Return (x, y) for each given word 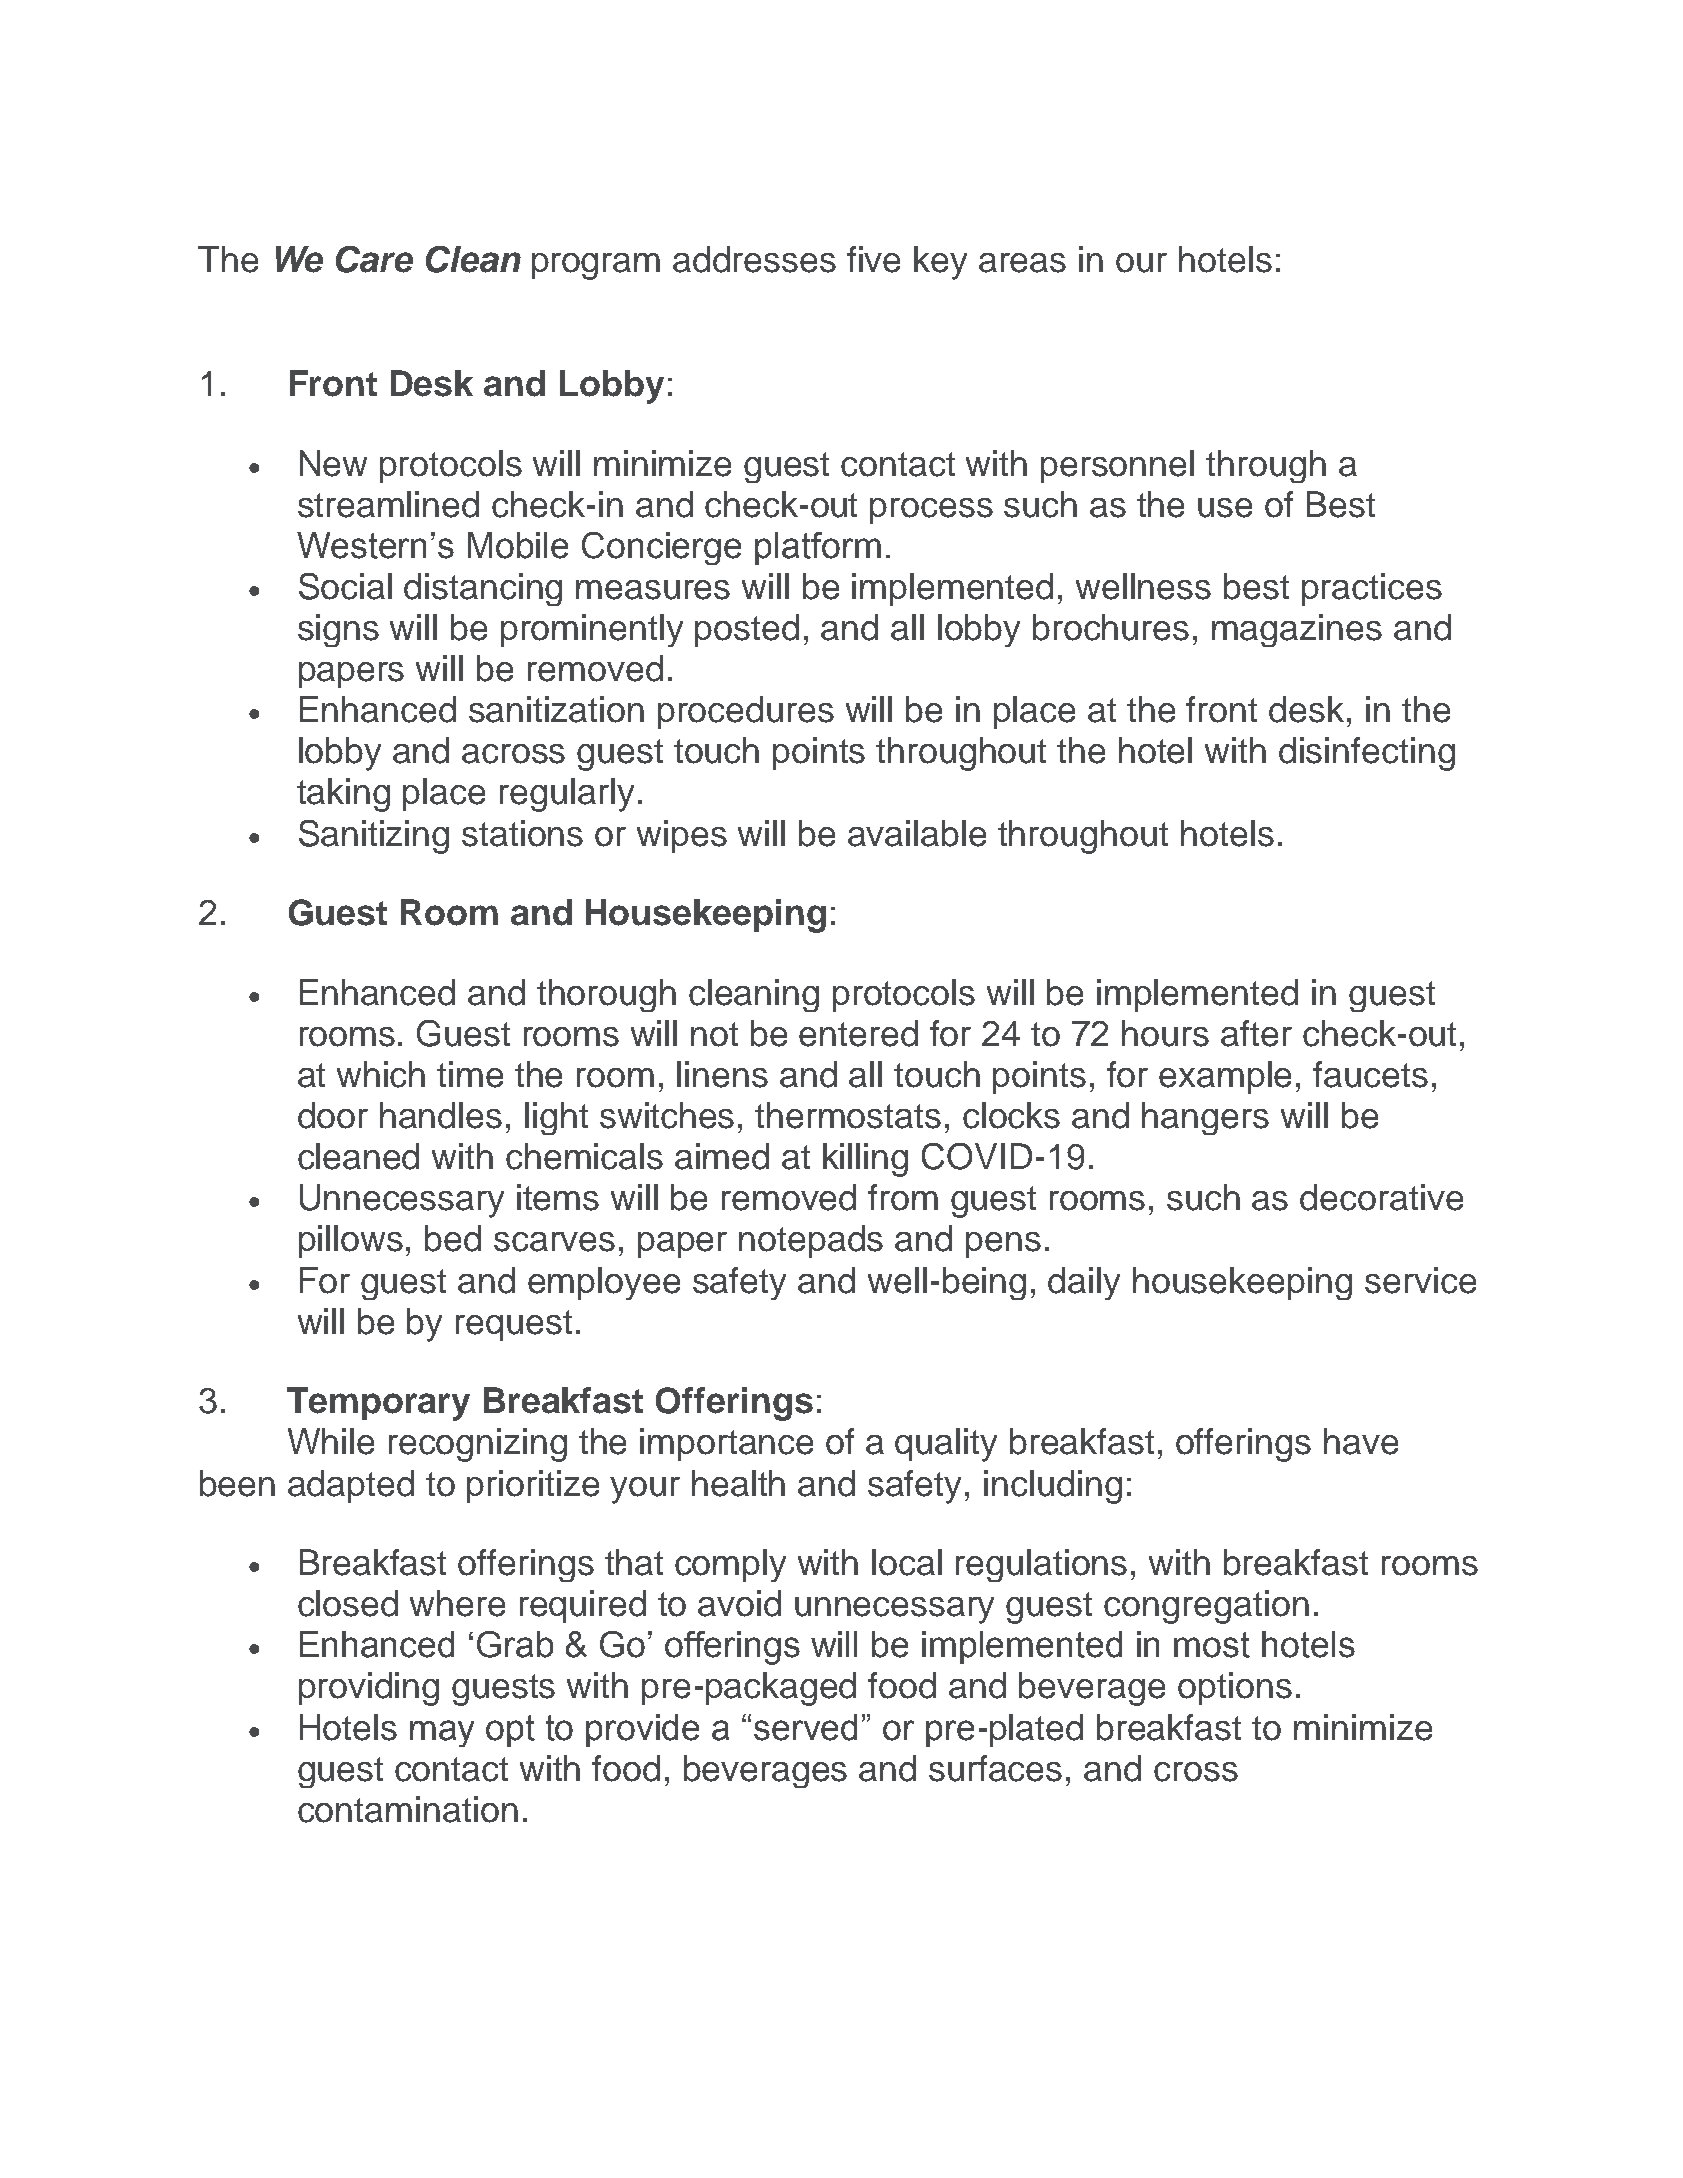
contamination (408, 1809)
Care (374, 259)
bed (453, 1238)
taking (343, 795)
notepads (811, 1241)
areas (1022, 263)
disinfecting (1367, 754)
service (1420, 1280)
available (917, 833)
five (873, 259)
